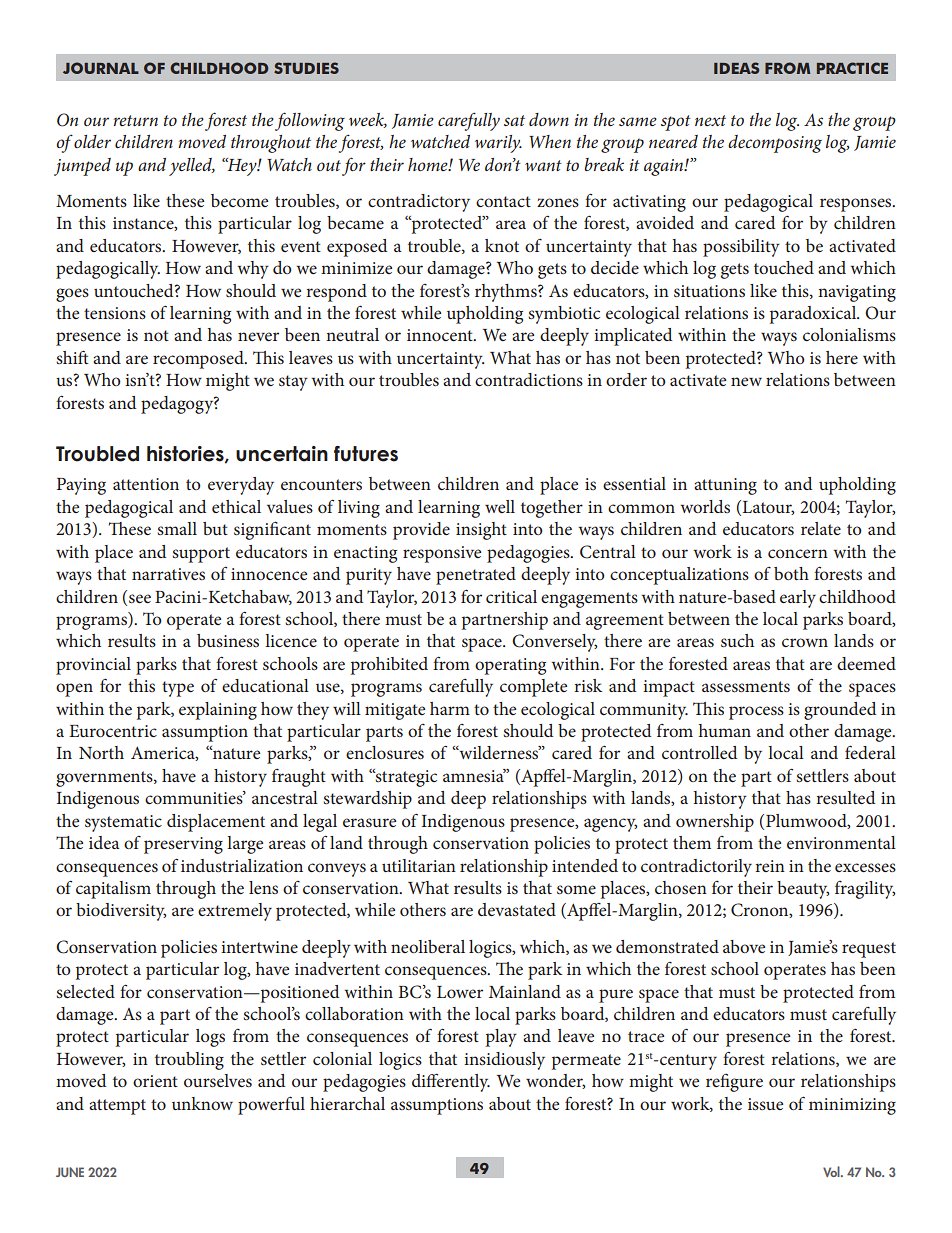 This image has width=952, height=1233. Describe the element at coordinates (765, 1104) in the image. I see `issue` at that location.
